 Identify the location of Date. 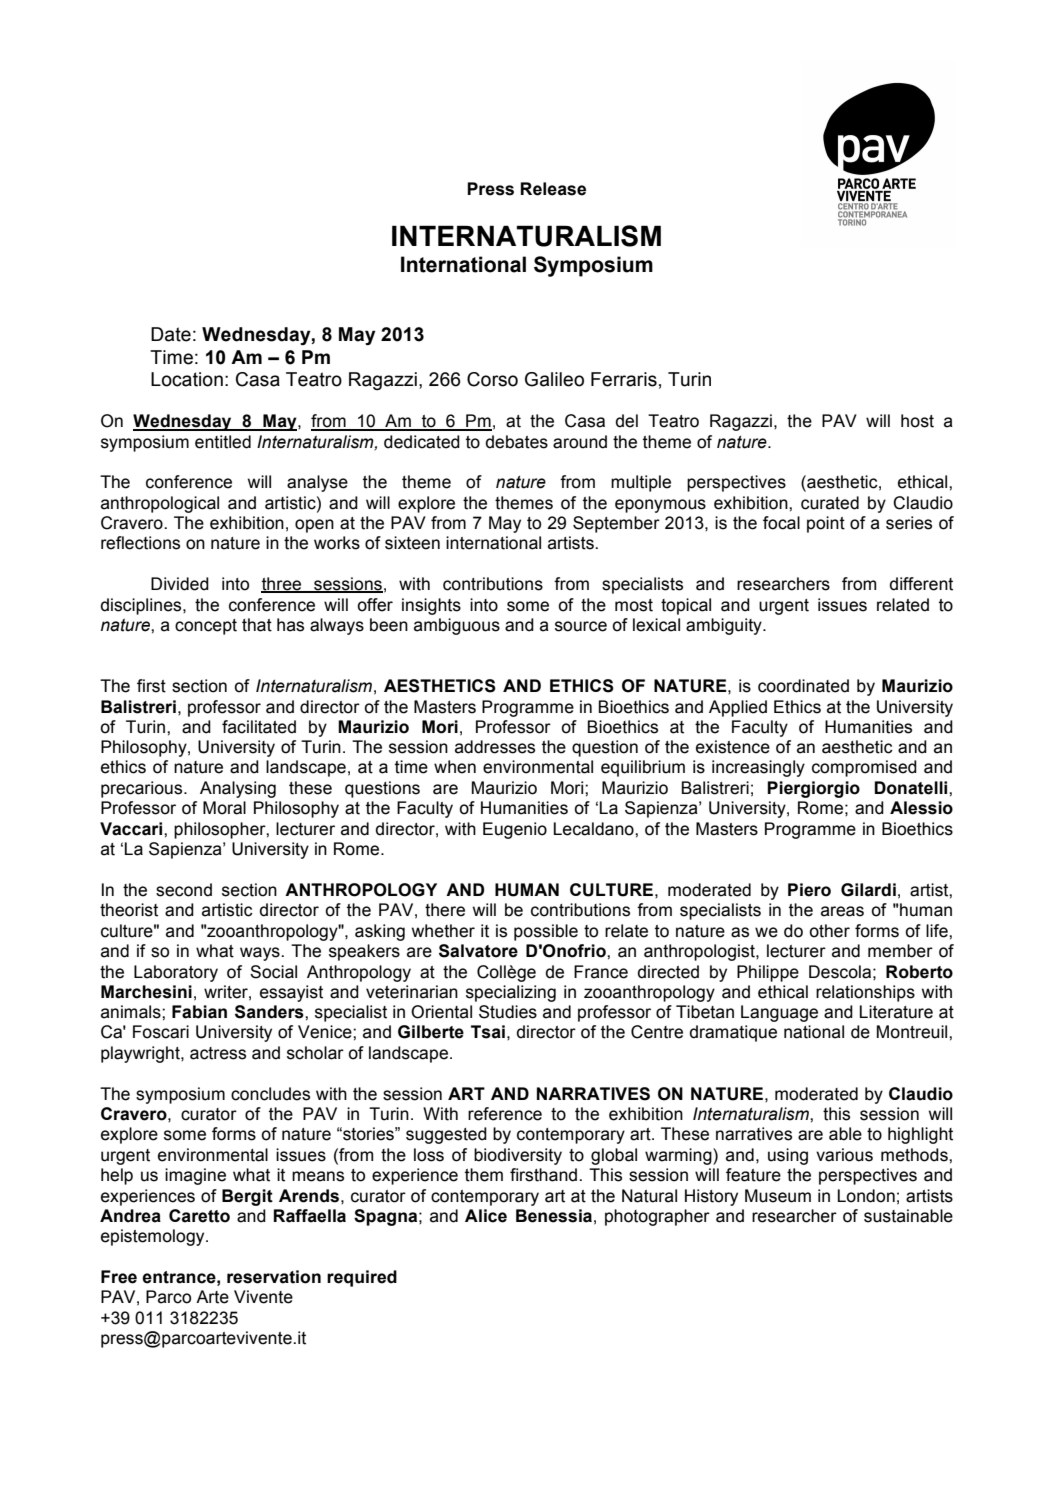
(171, 334).
